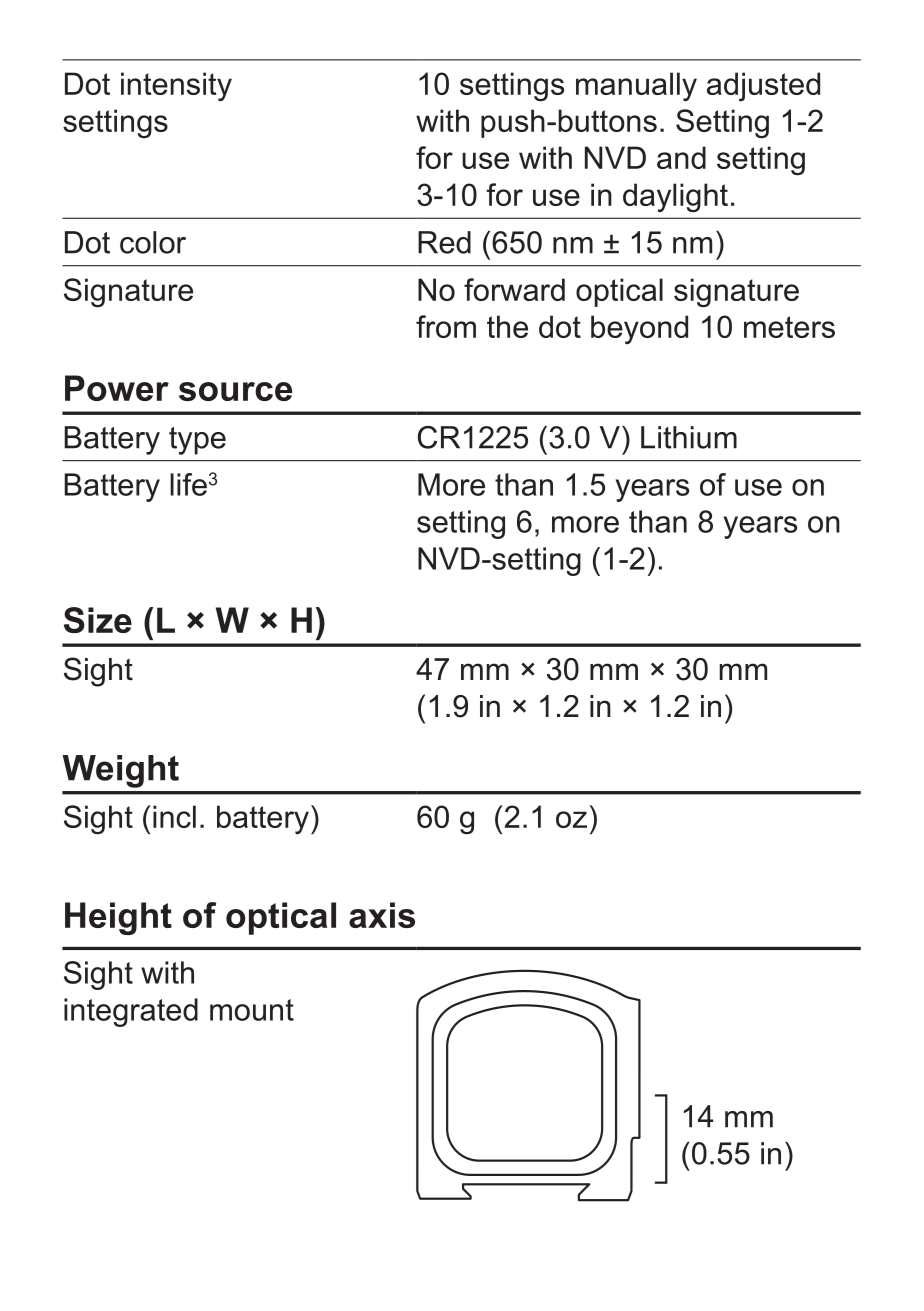 The width and height of the screenshot is (924, 1311). Describe the element at coordinates (446, 326) in the screenshot. I see `from` at that location.
